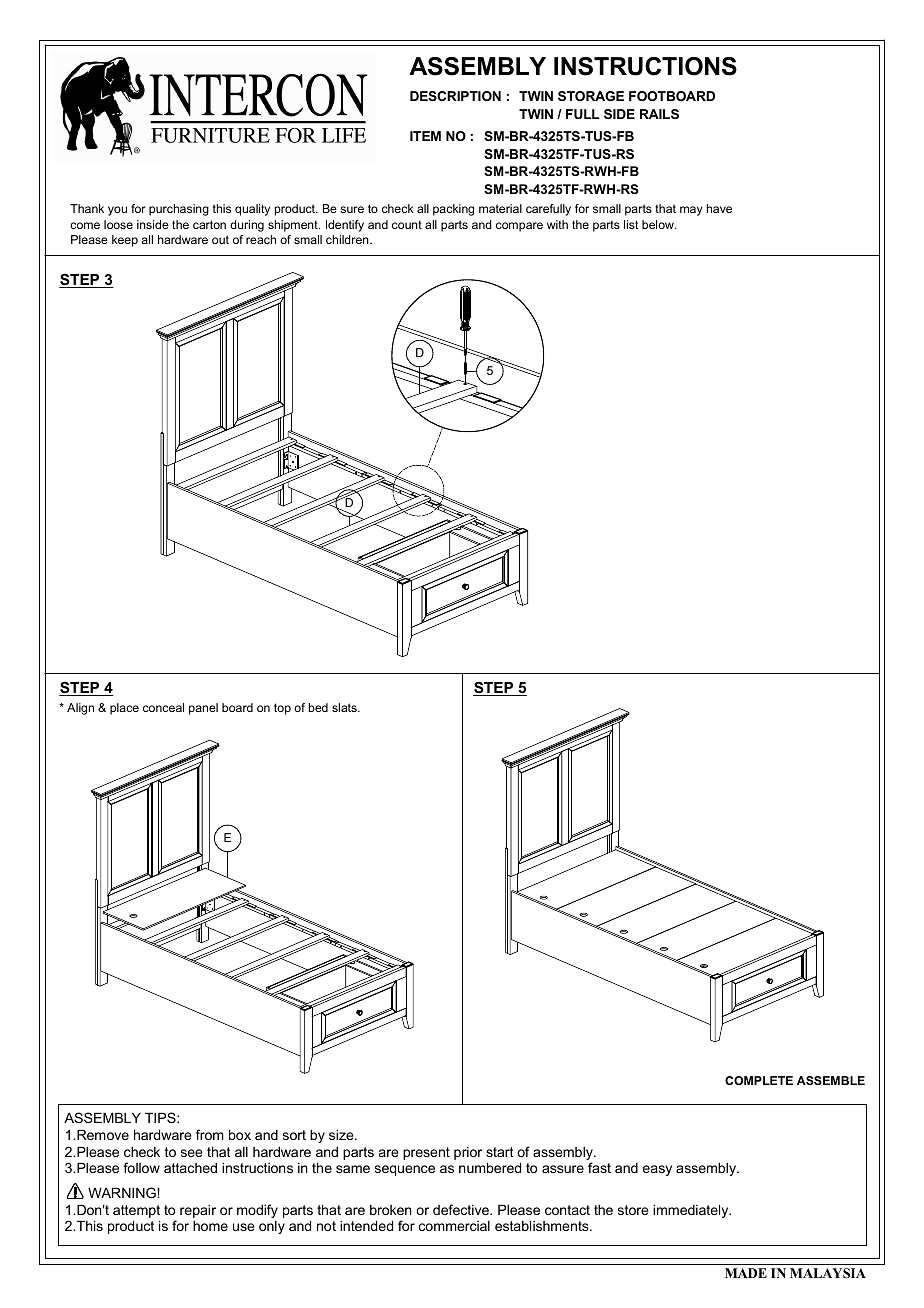  What do you see at coordinates (318, 707) in the screenshot?
I see `bed` at bounding box center [318, 707].
